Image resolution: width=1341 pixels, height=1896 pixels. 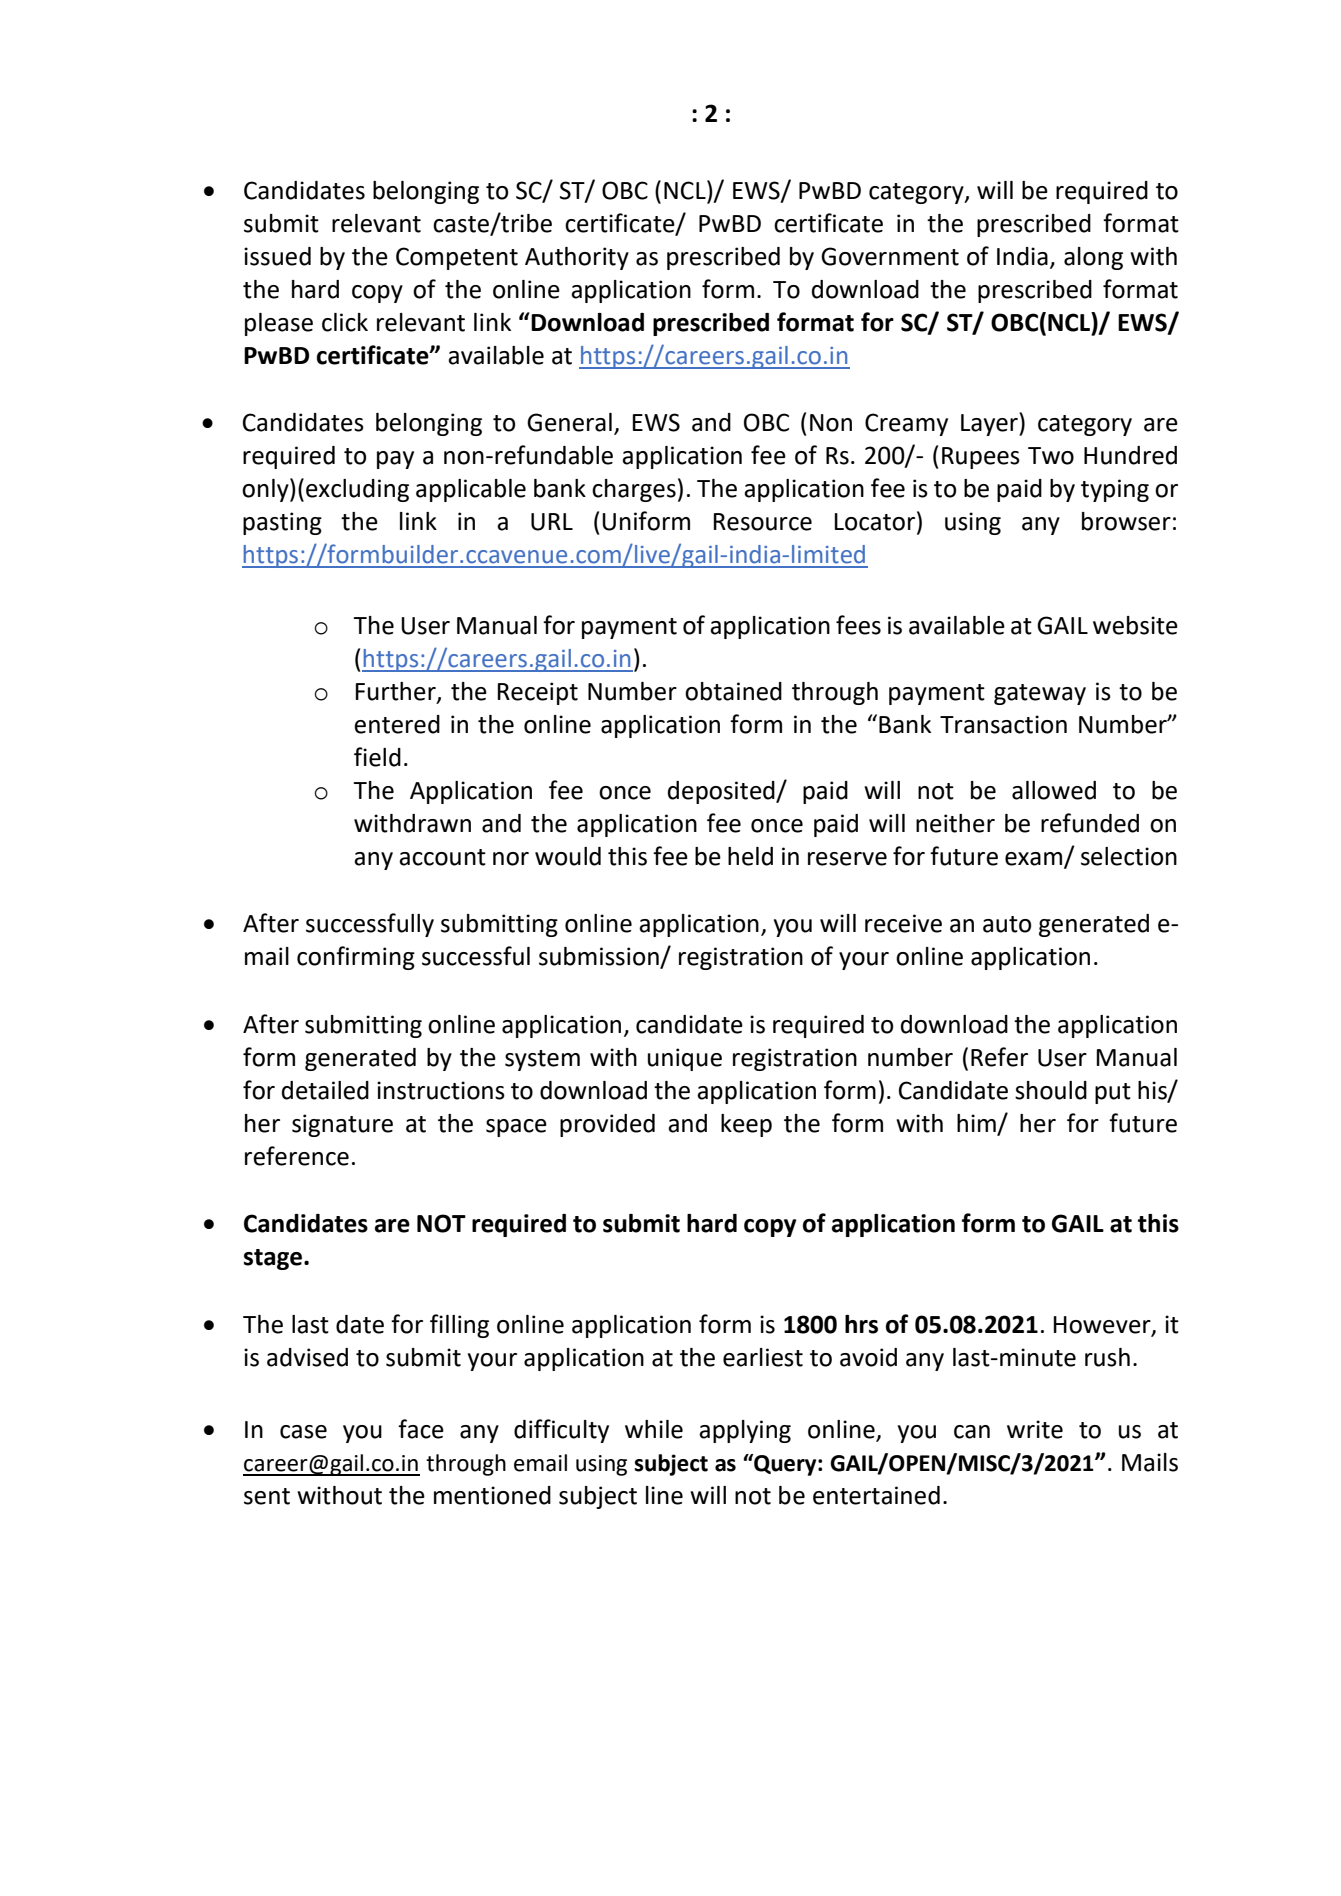 What do you see at coordinates (1035, 860) in the screenshot?
I see `exam` at bounding box center [1035, 860].
